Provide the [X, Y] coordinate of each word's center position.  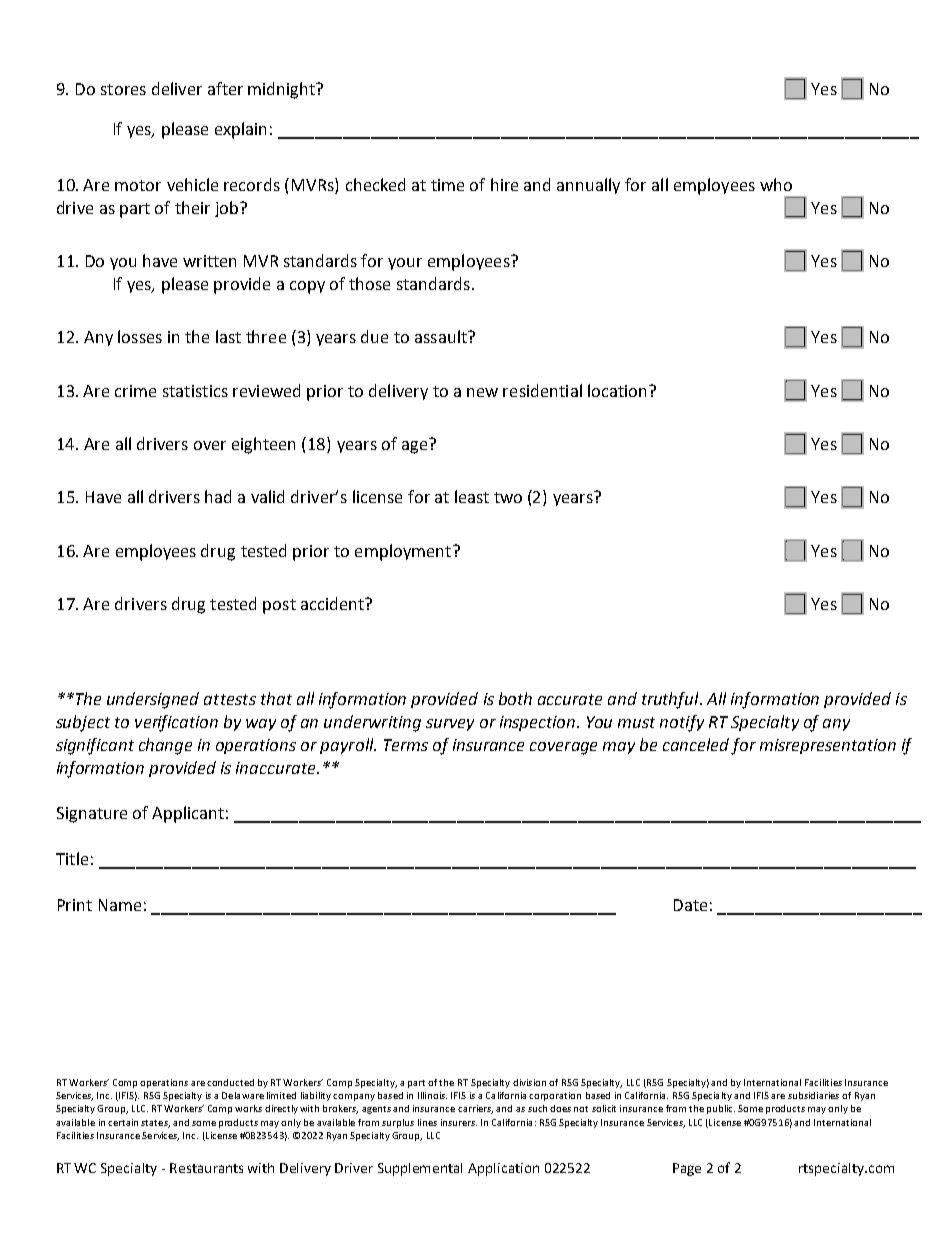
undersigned [153, 700]
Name [120, 905]
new [482, 392]
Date [690, 905]
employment [403, 552]
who [776, 184]
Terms [406, 745]
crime [135, 391]
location [619, 390]
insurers [459, 1122]
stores [123, 89]
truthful [671, 700]
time [447, 185]
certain [123, 1122]
